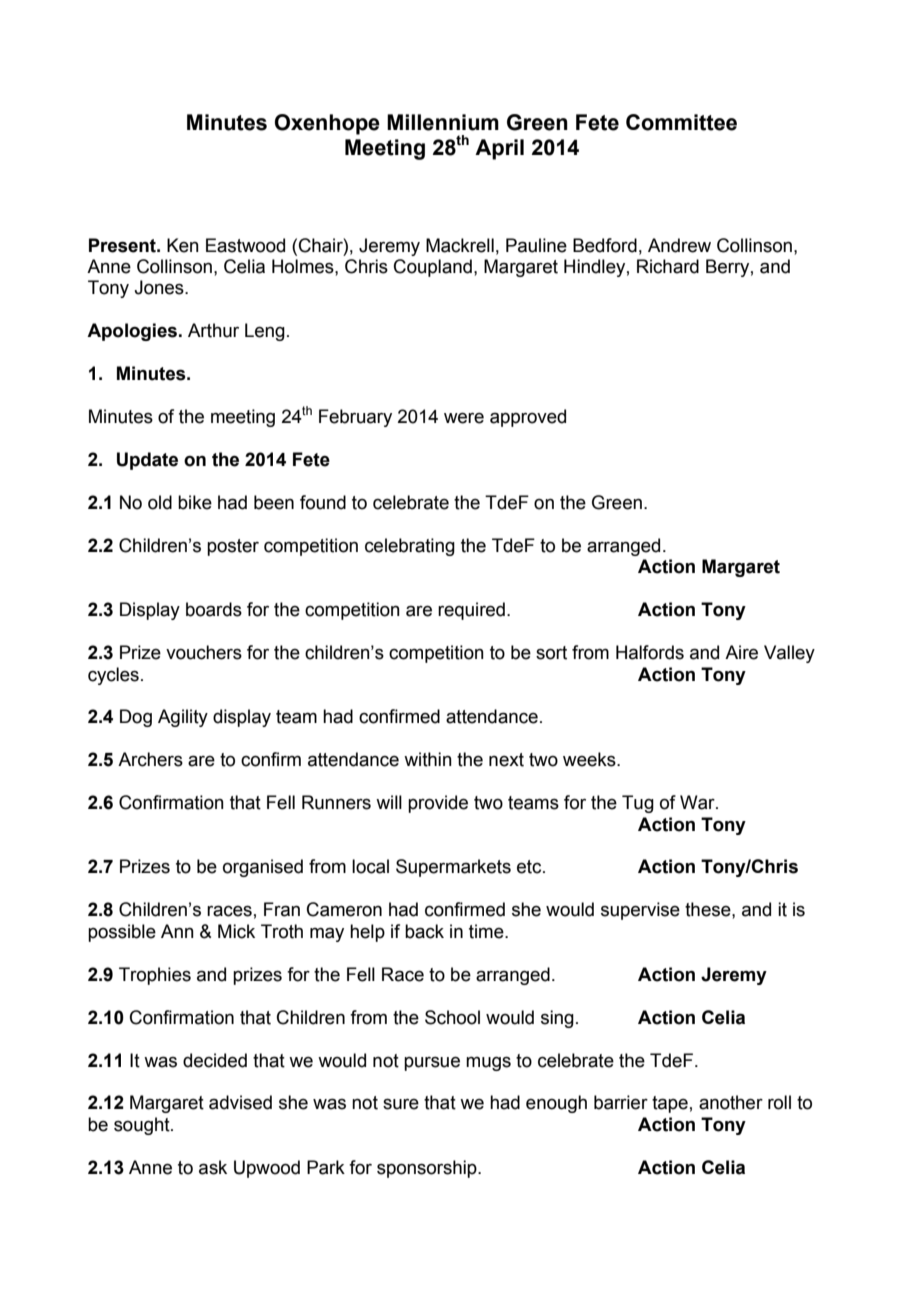  Describe the element at coordinates (681, 122) in the screenshot. I see `Committee` at that location.
